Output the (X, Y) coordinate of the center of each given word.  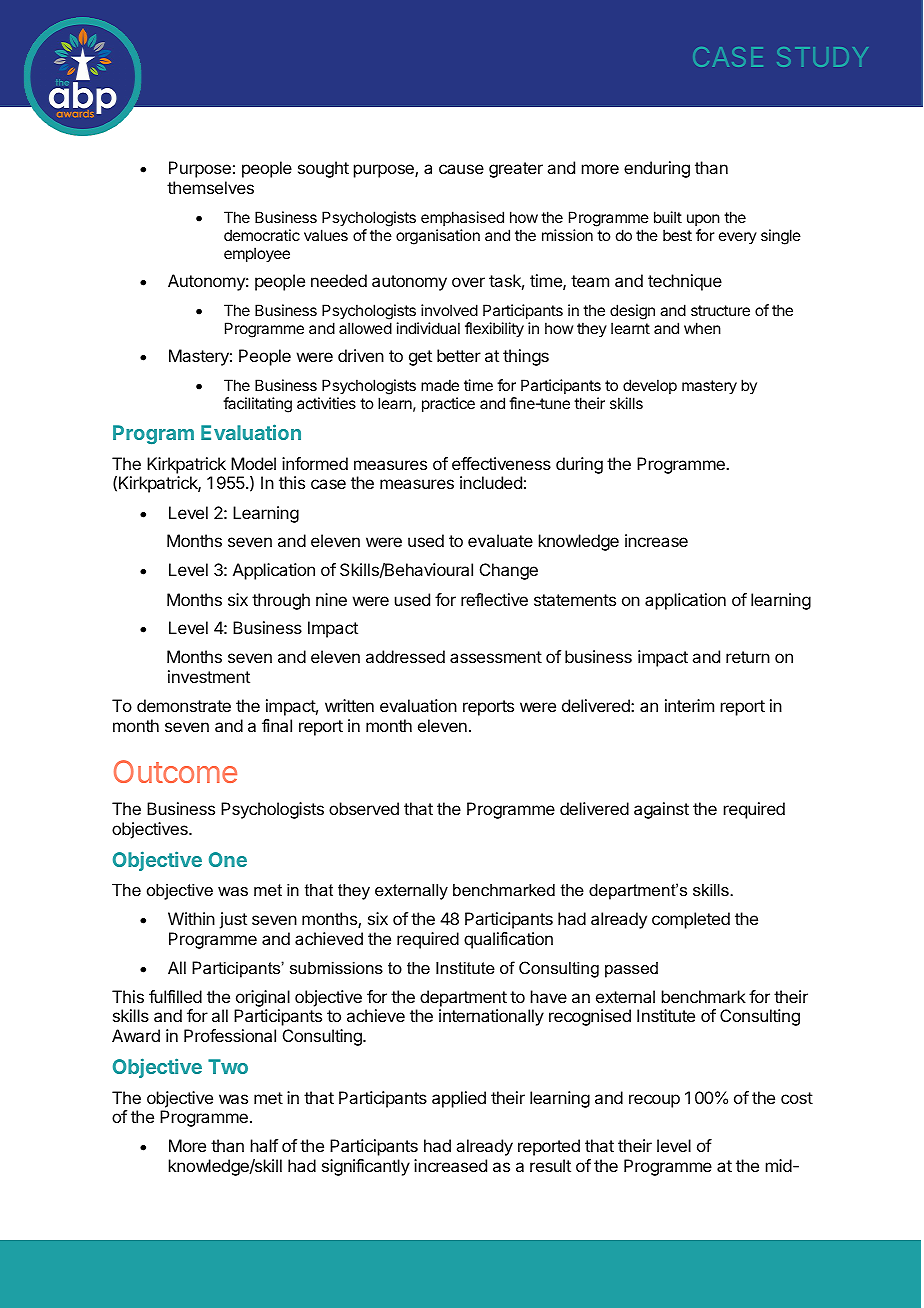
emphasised (462, 218)
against (661, 810)
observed (364, 808)
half (264, 1145)
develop (650, 386)
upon (703, 220)
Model (253, 463)
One (228, 859)
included (491, 482)
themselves (210, 187)
